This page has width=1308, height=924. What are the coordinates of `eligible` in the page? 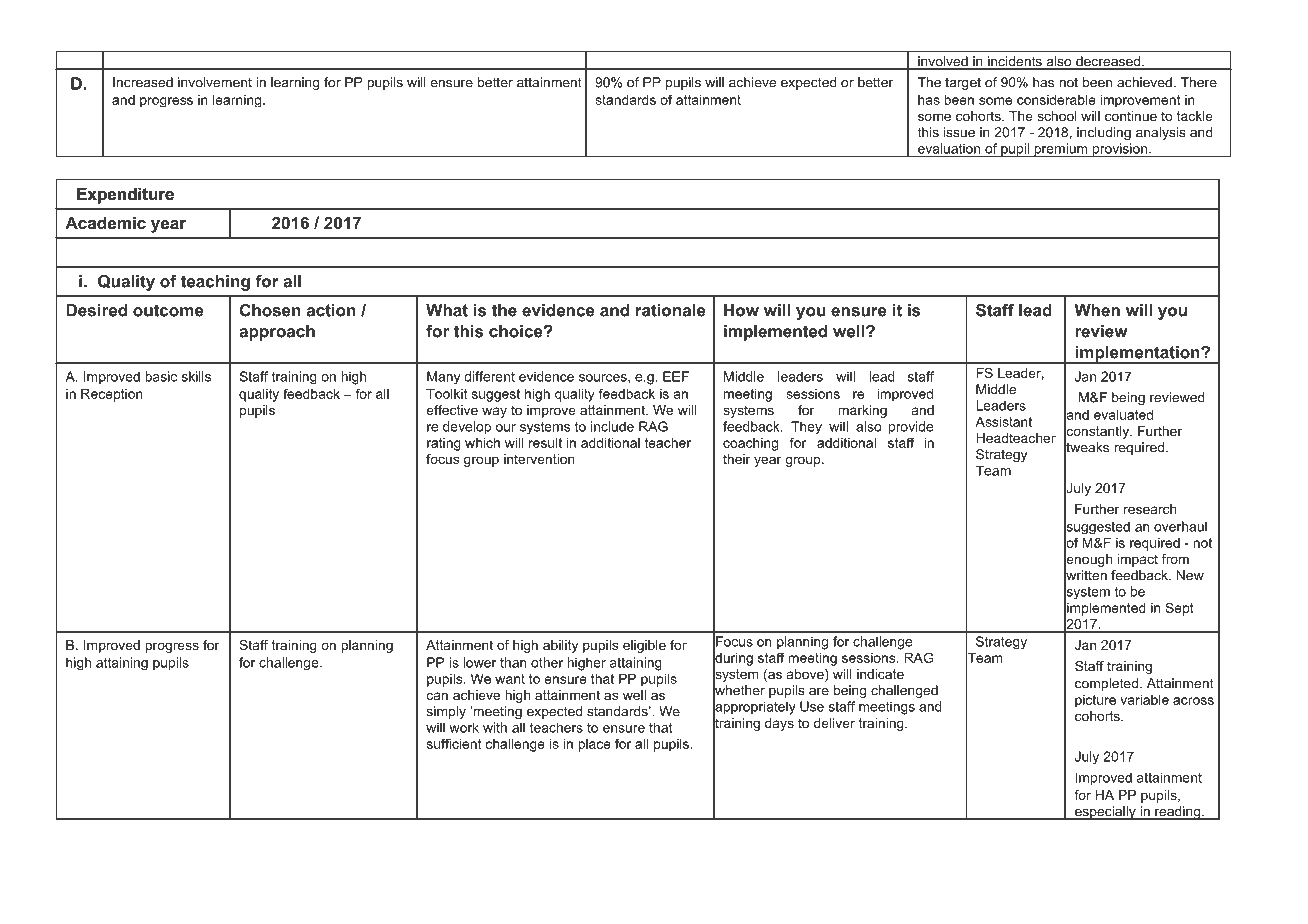 It's located at (644, 646).
